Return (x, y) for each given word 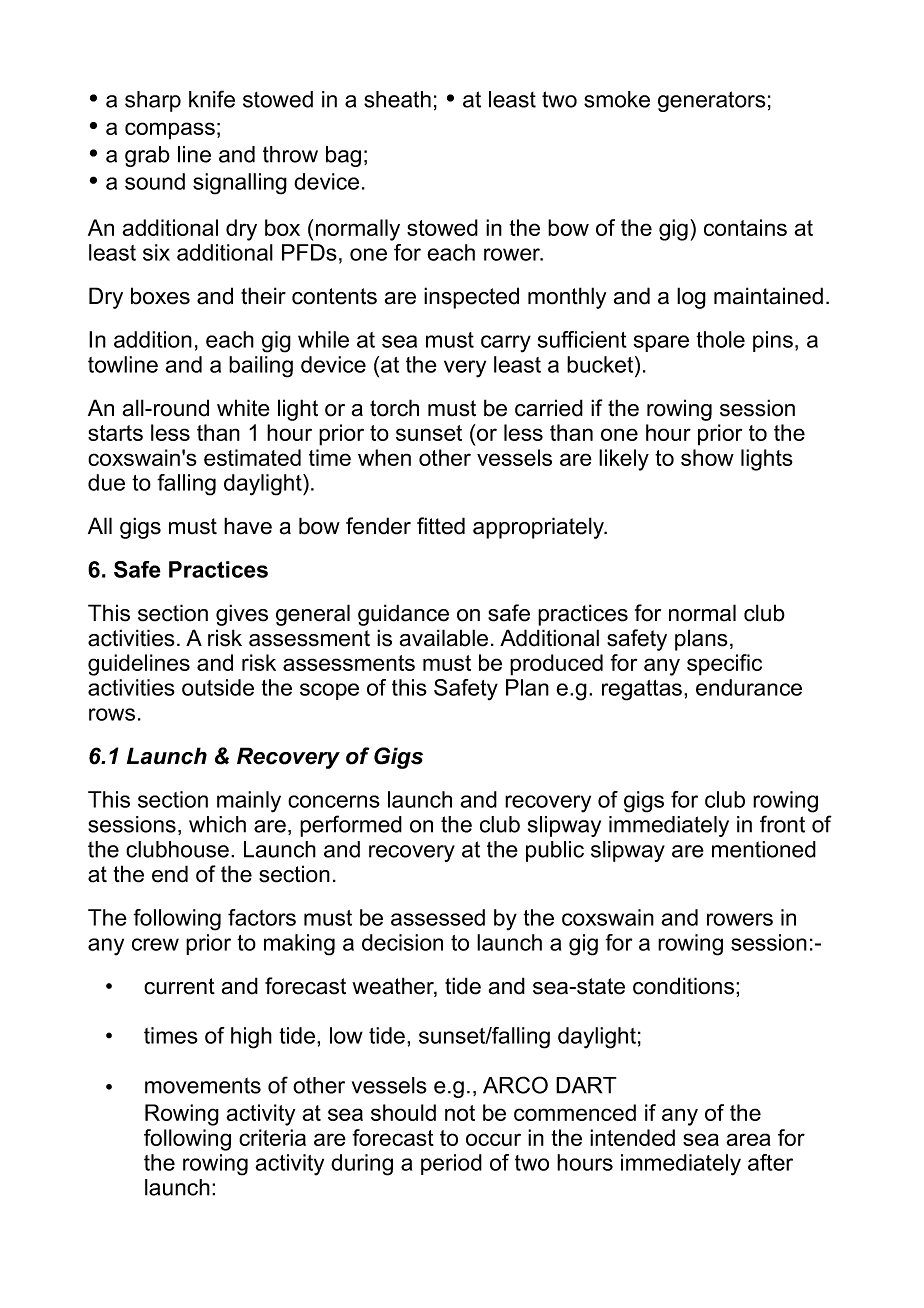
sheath (397, 99)
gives (242, 615)
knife (212, 99)
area (748, 1139)
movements (203, 1085)
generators (712, 101)
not (460, 1113)
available (444, 638)
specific (724, 665)
